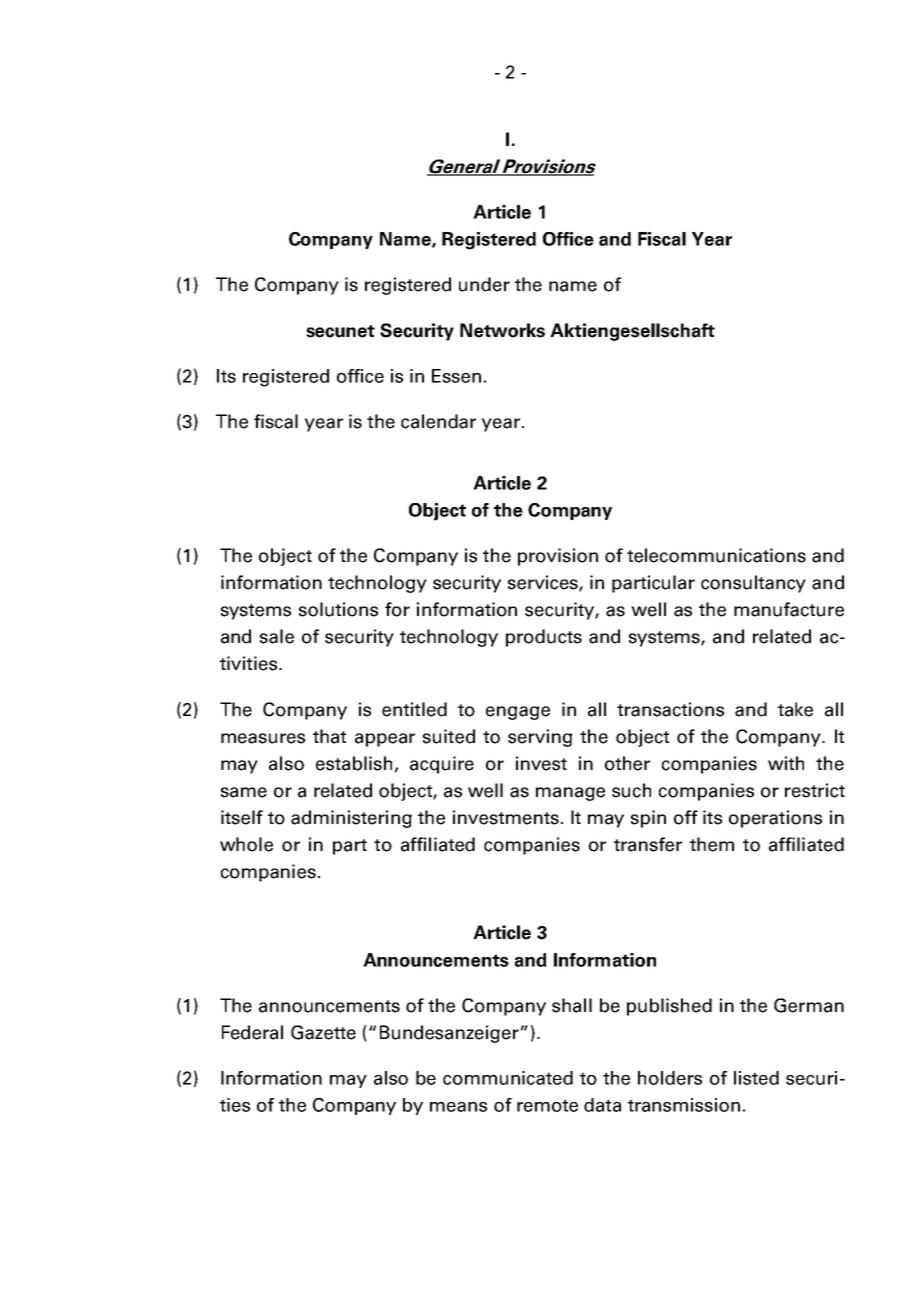 The image size is (924, 1308). I want to click on engage, so click(518, 713).
